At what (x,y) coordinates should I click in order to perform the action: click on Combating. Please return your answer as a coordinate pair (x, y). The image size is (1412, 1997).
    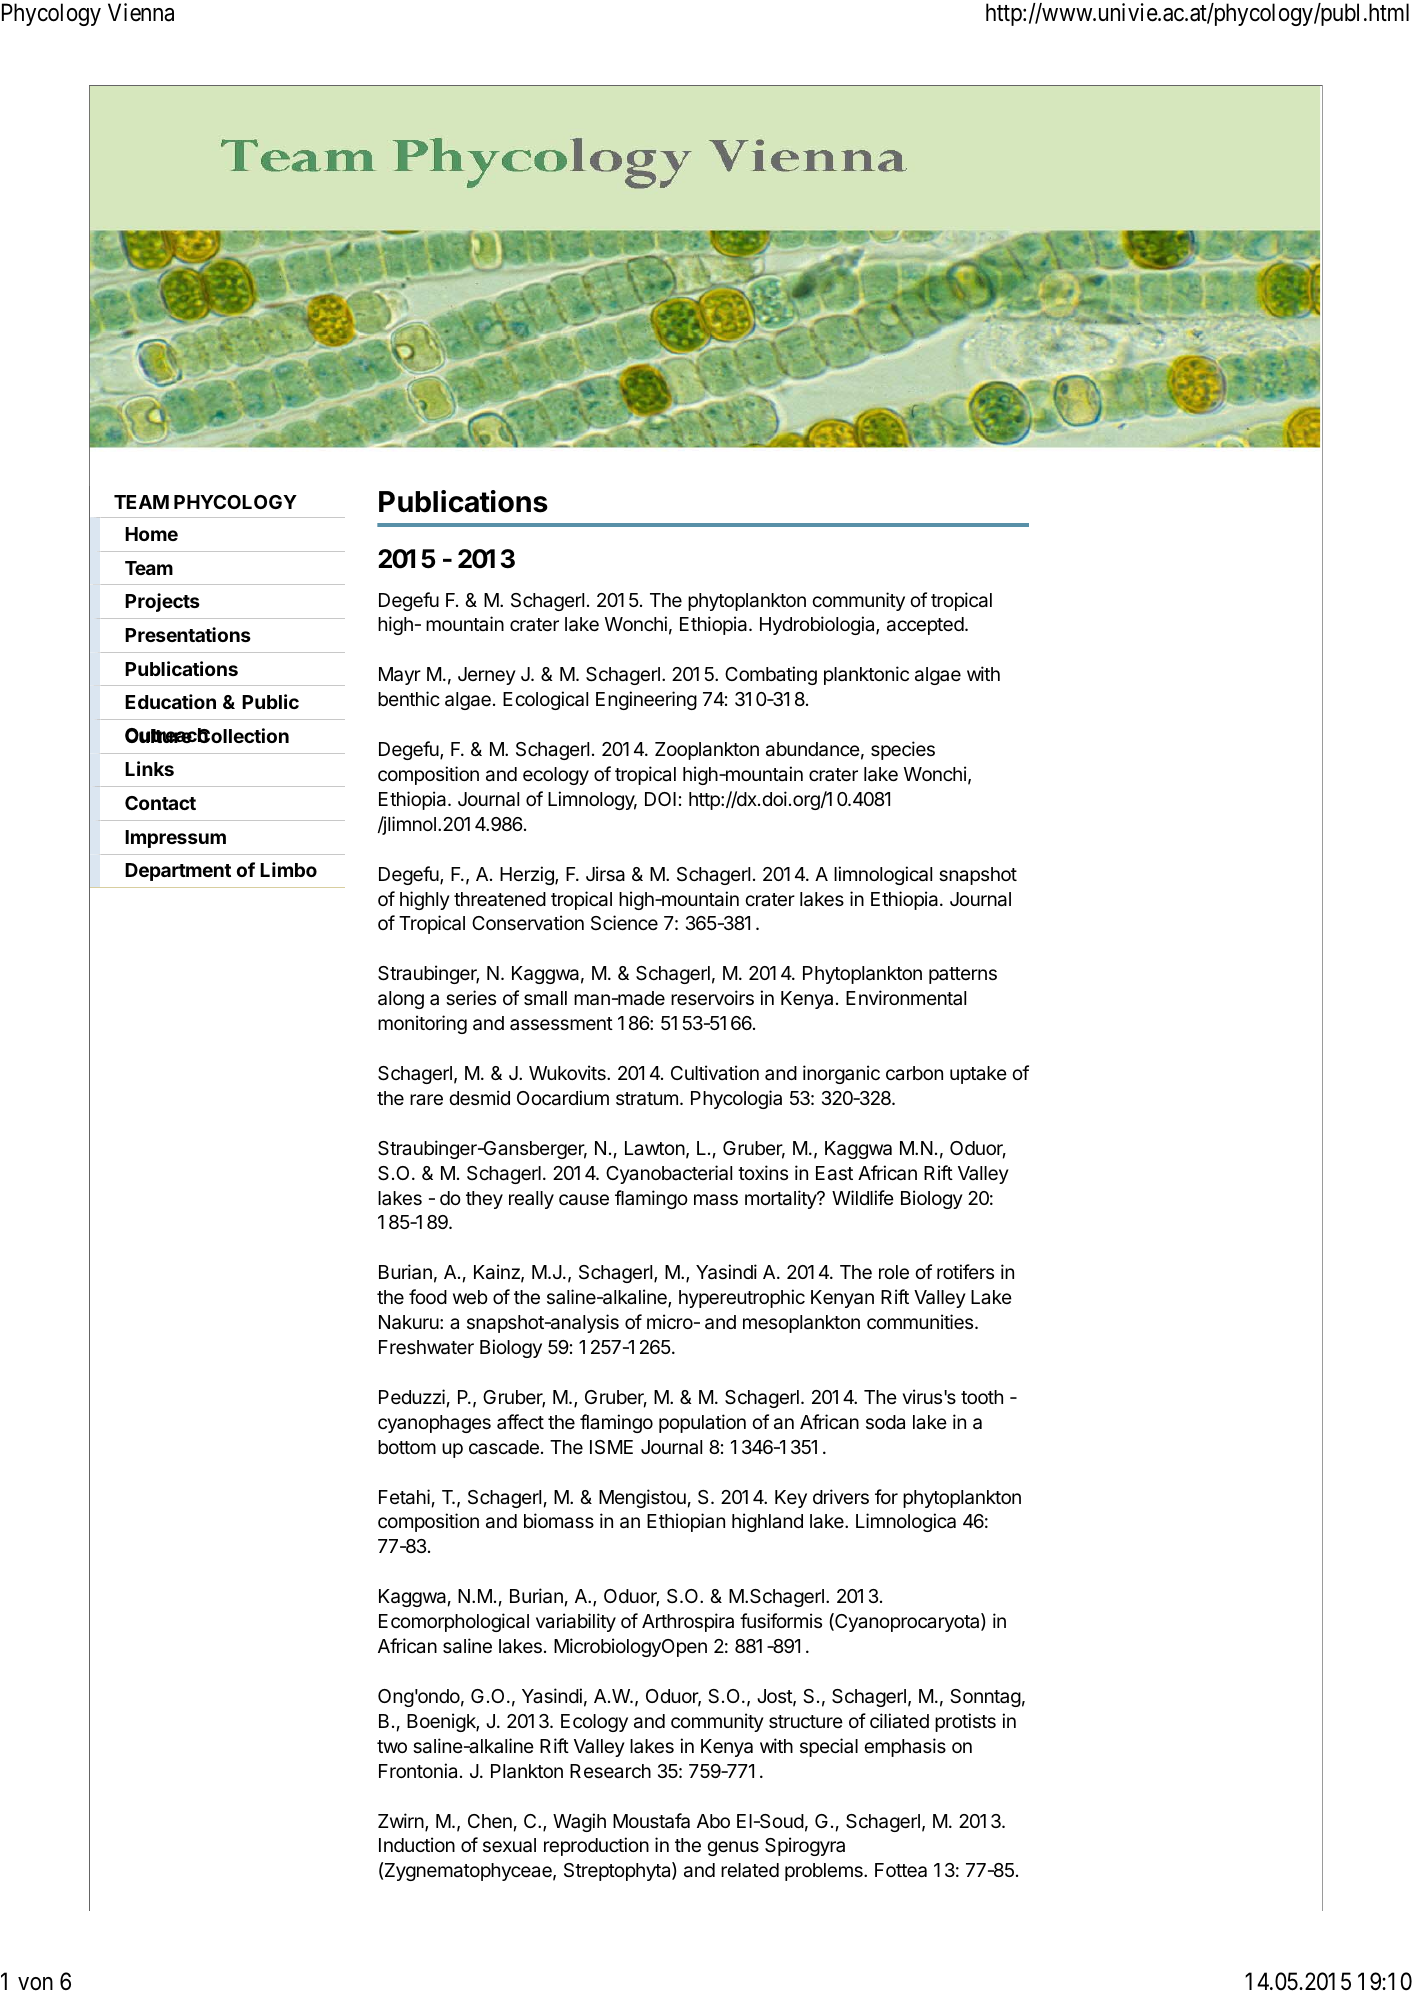
    Looking at the image, I should click on (771, 675).
